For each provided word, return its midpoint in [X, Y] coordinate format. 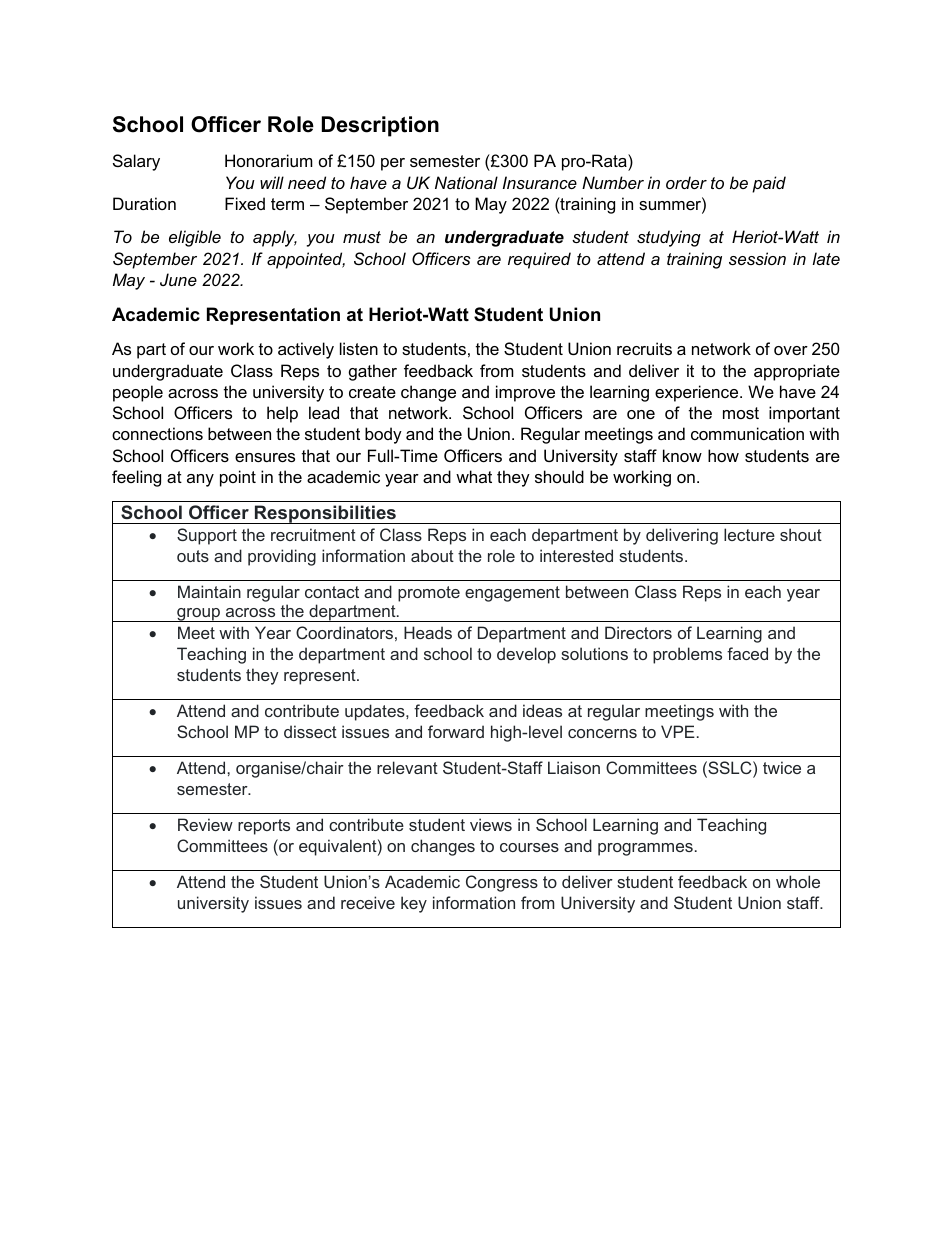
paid [769, 184]
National [466, 182]
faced [747, 653]
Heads [428, 632]
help [282, 414]
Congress [502, 883]
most [741, 413]
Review [205, 824]
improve [525, 393]
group [198, 615]
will [272, 182]
